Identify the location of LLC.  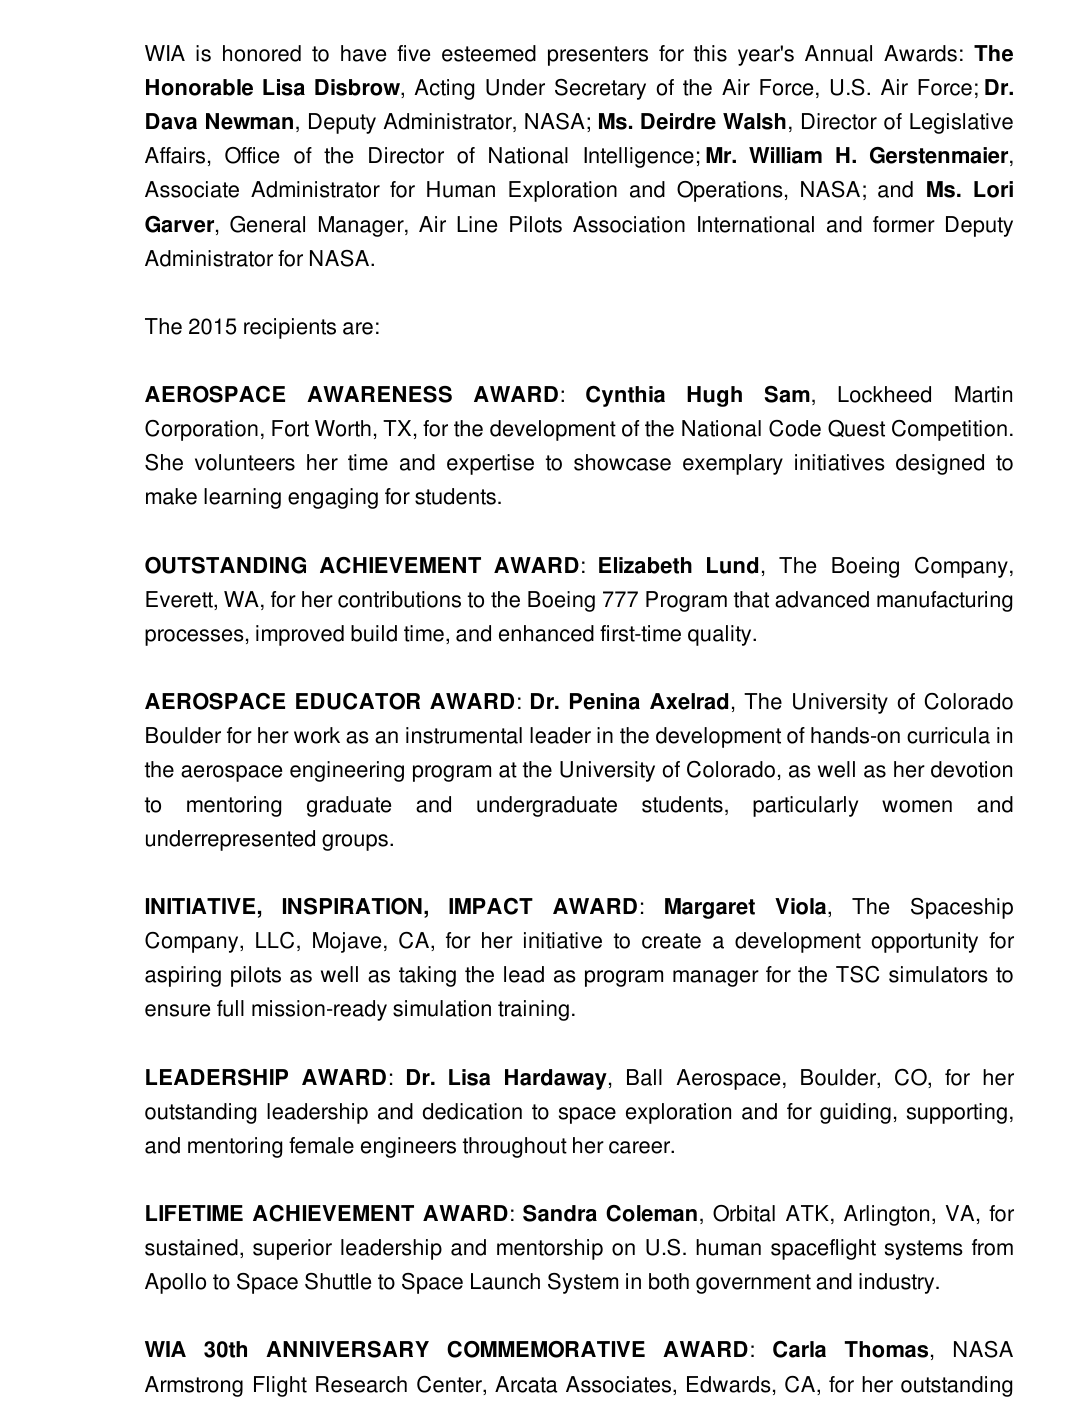
(275, 940).
